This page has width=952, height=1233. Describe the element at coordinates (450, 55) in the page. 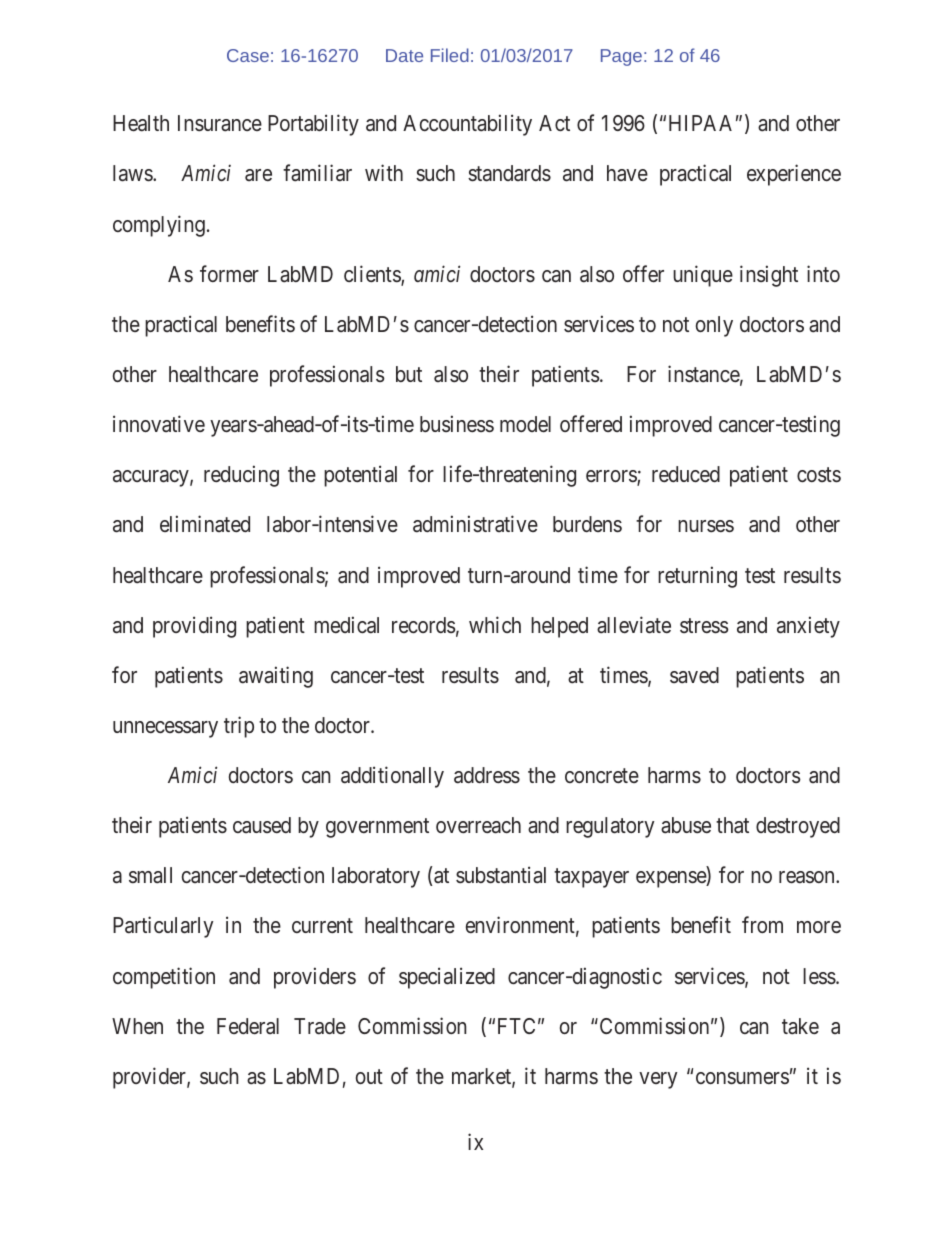

I see `Filed` at that location.
